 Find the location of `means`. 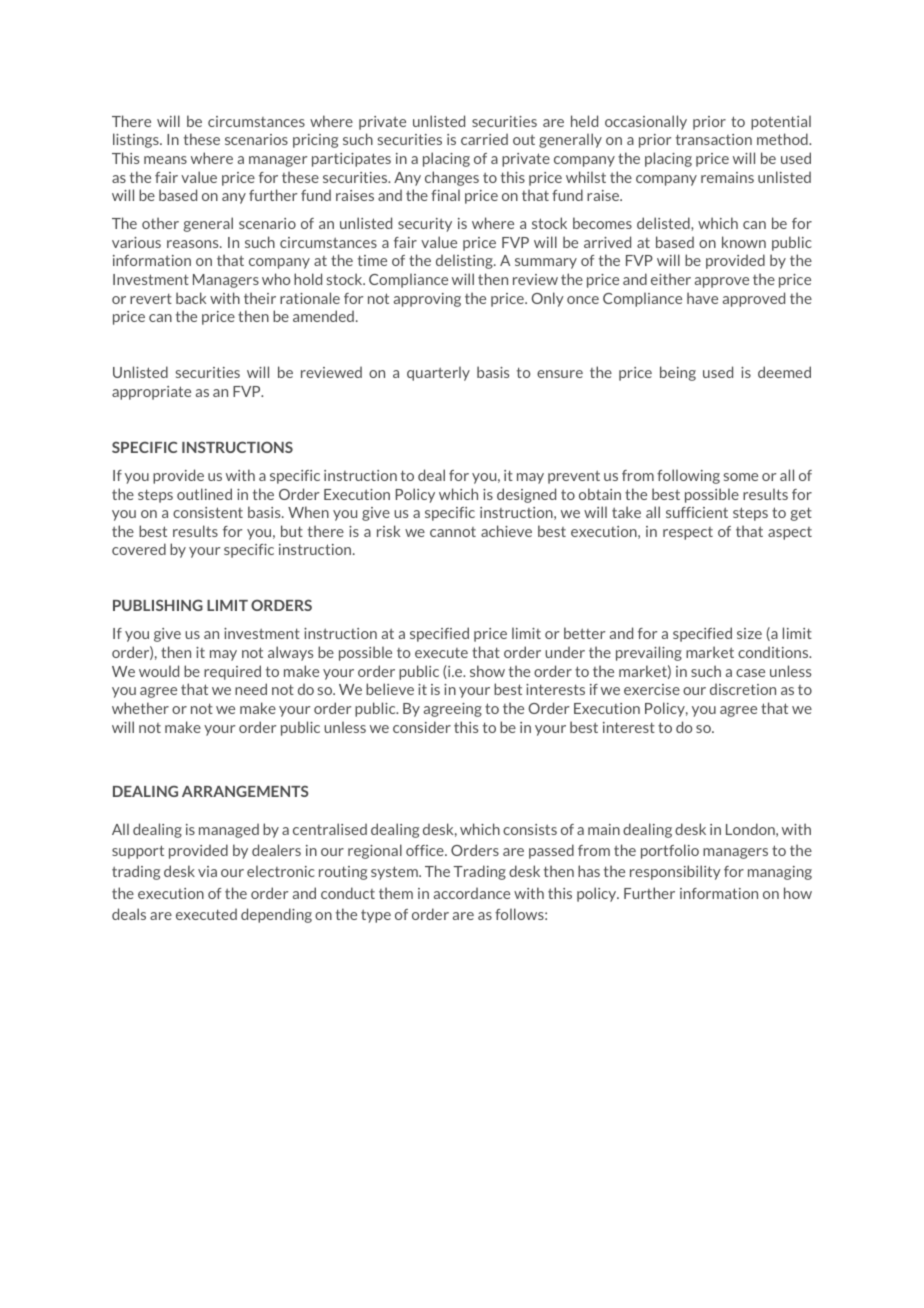

means is located at coordinates (165, 160).
